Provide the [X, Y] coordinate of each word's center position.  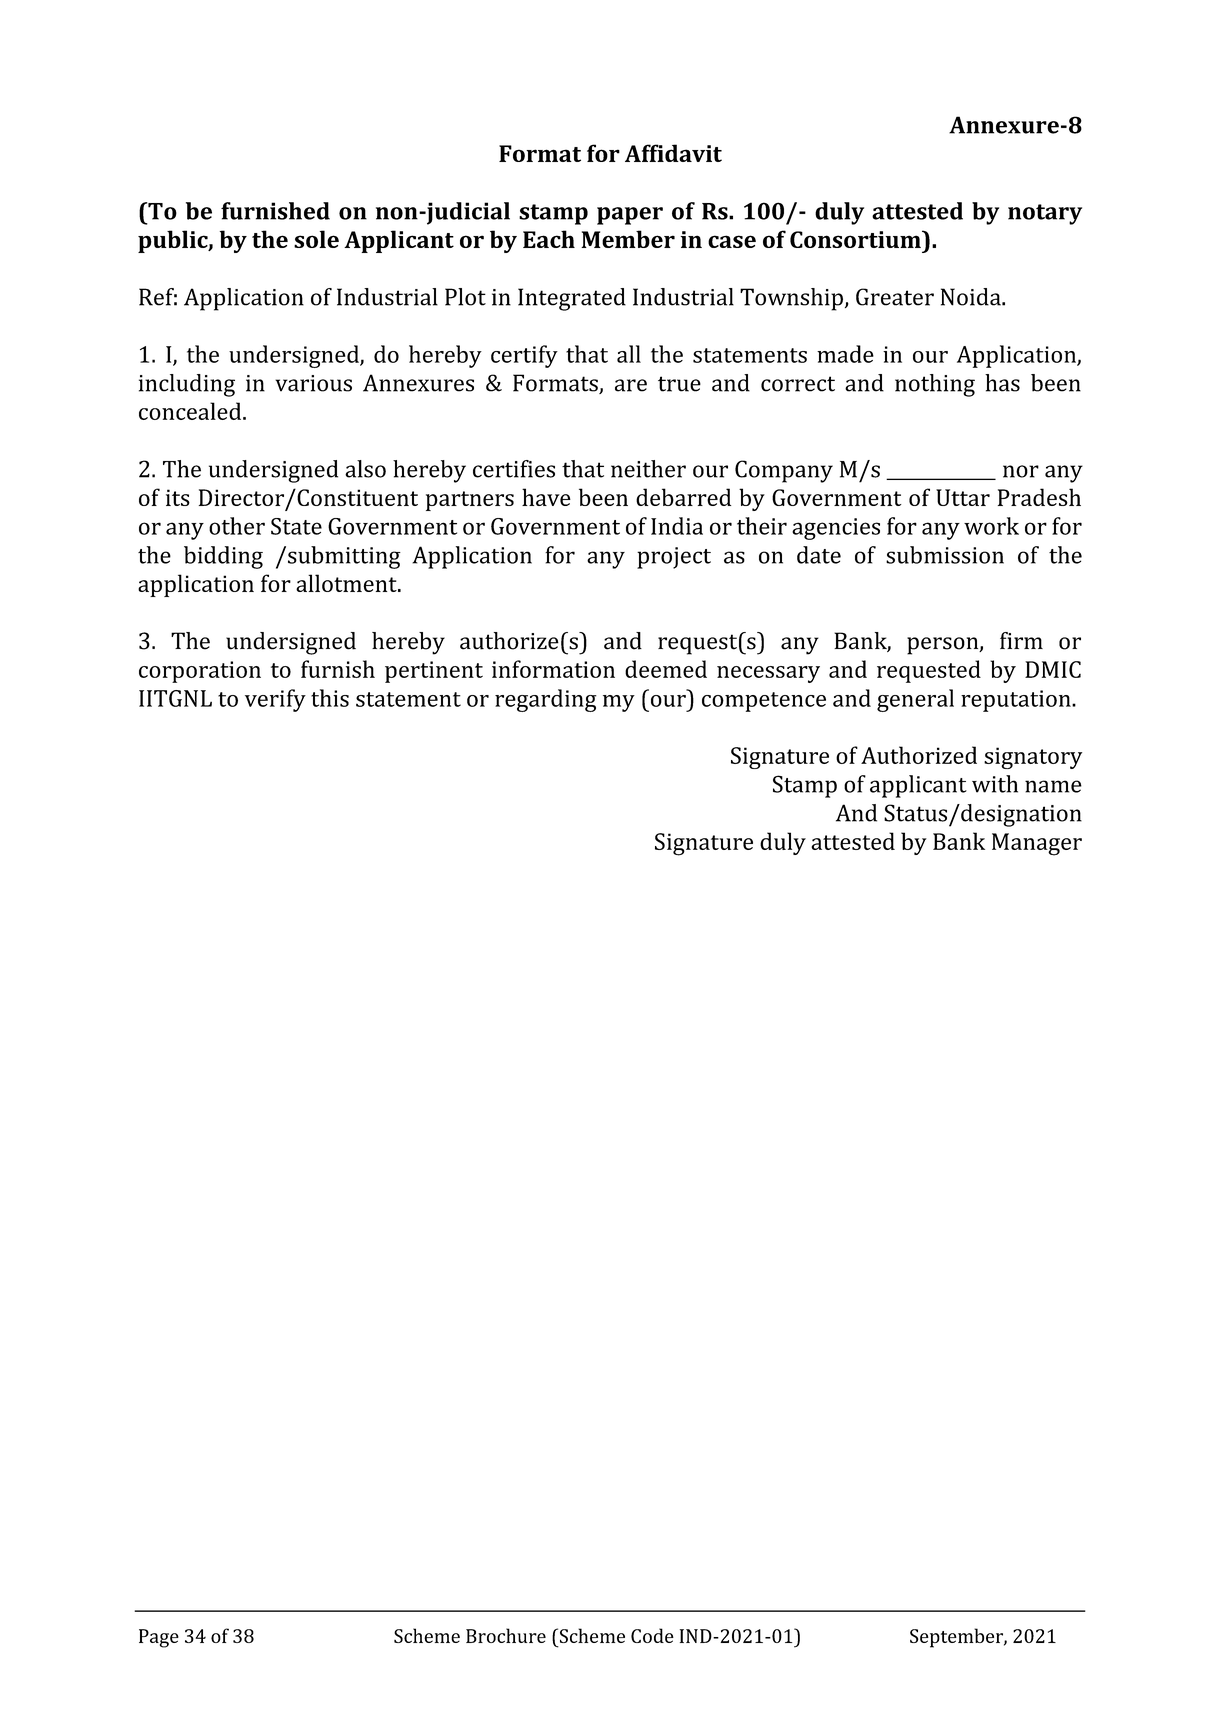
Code [652, 1635]
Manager [1037, 844]
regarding [546, 700]
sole [316, 239]
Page [159, 1638]
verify [275, 700]
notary [1045, 214]
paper [630, 216]
